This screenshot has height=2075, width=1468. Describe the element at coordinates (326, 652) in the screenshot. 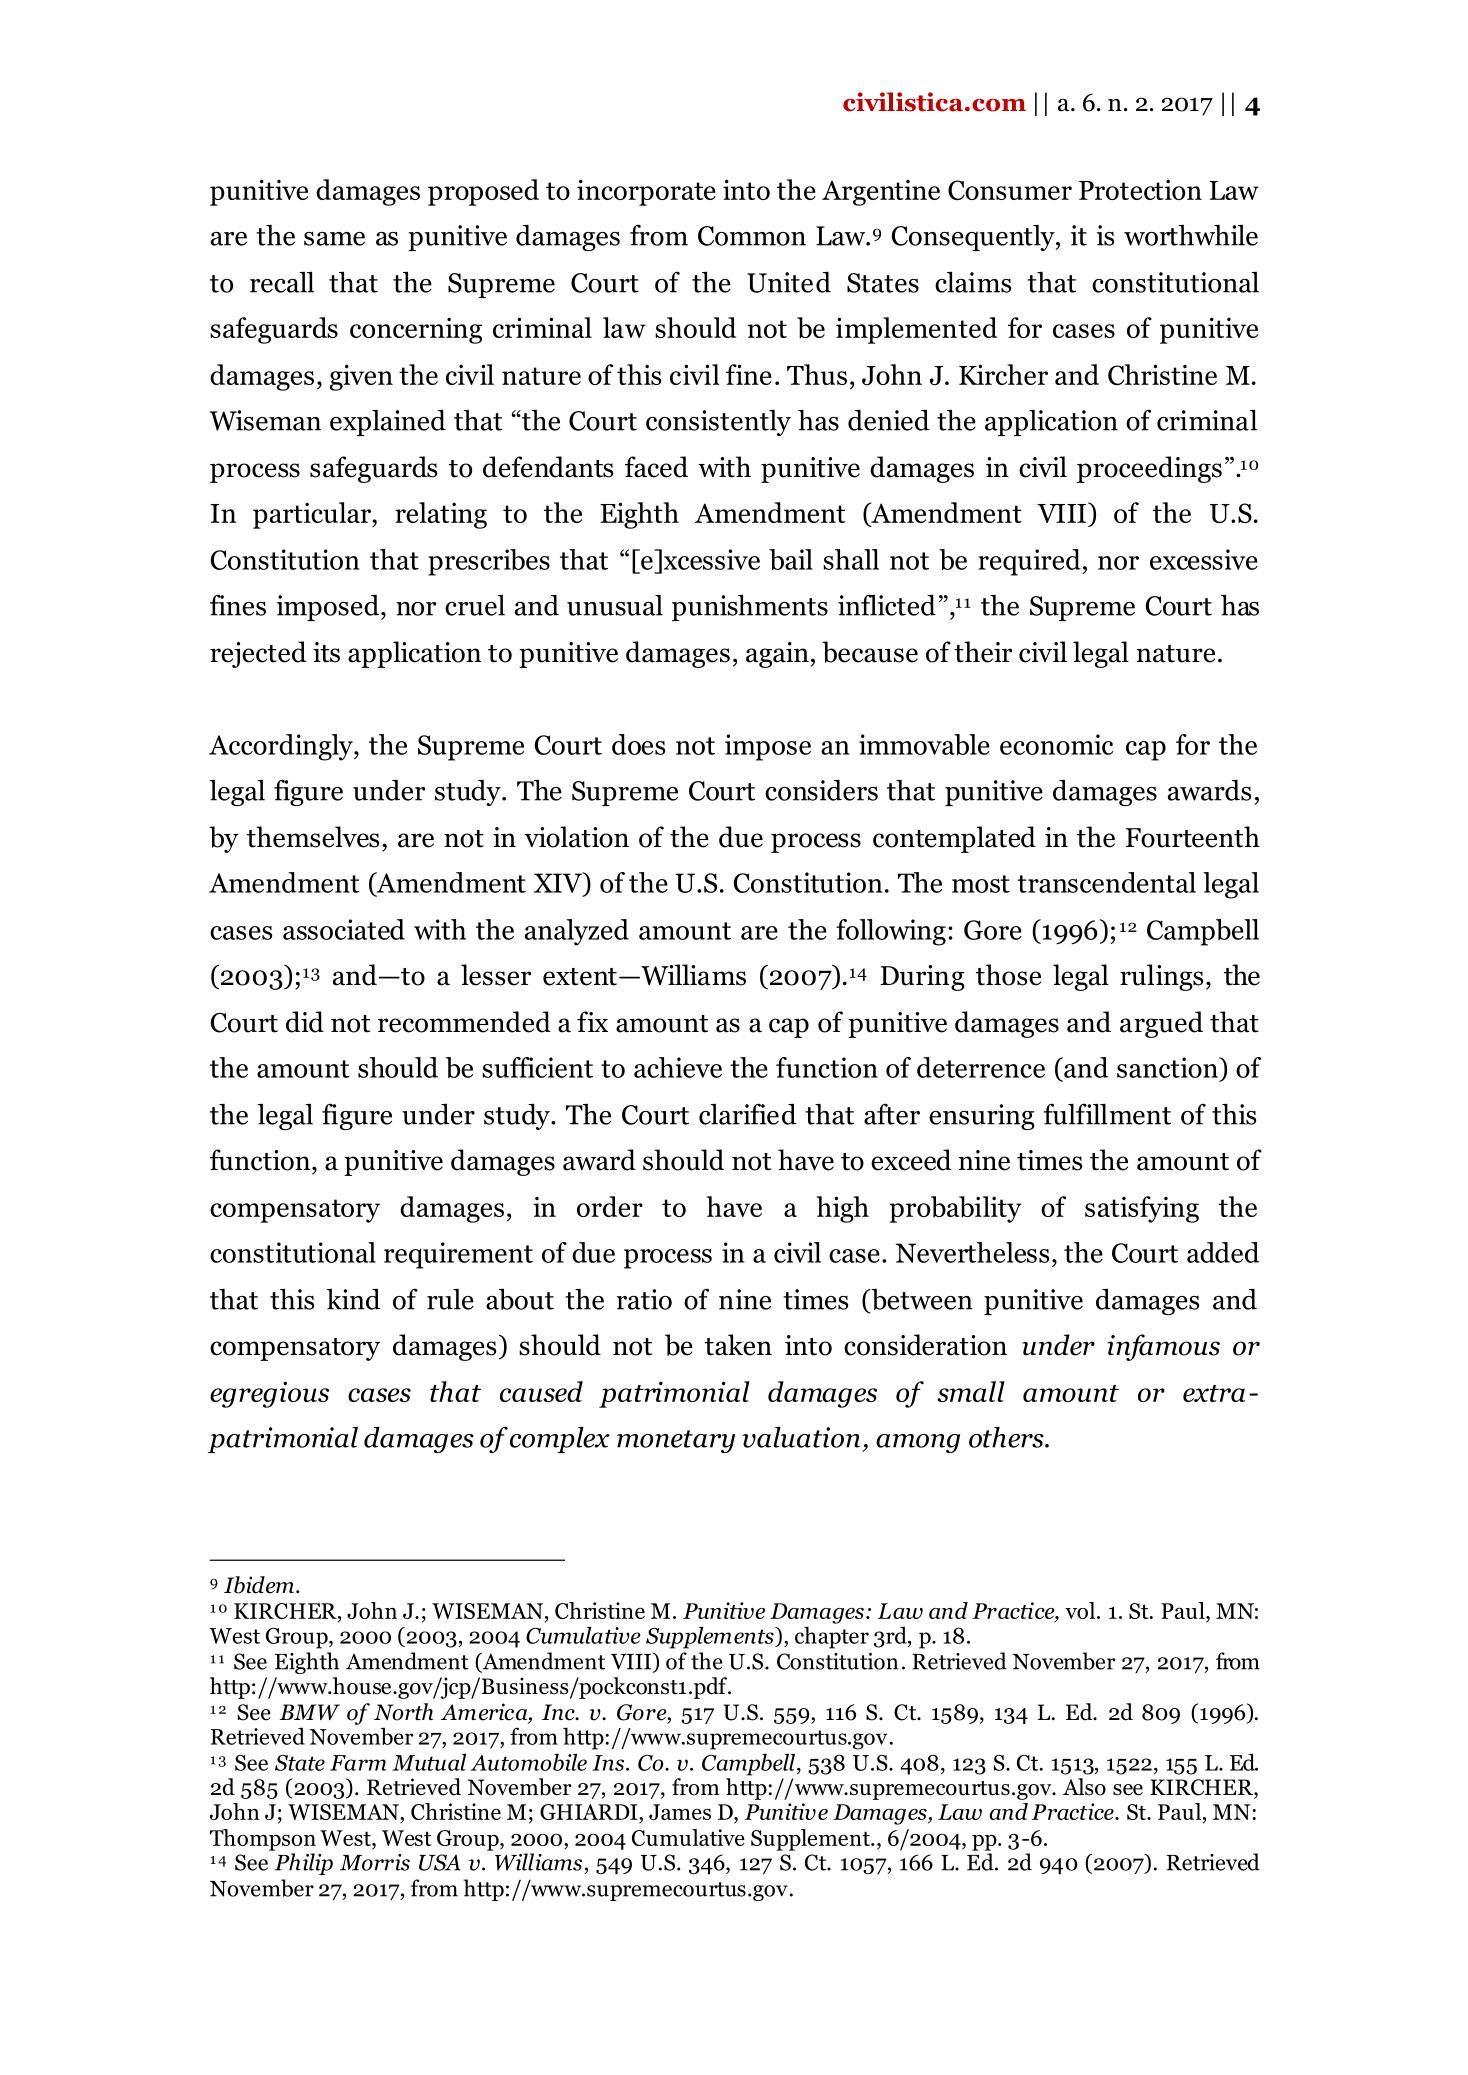

I see `its` at that location.
